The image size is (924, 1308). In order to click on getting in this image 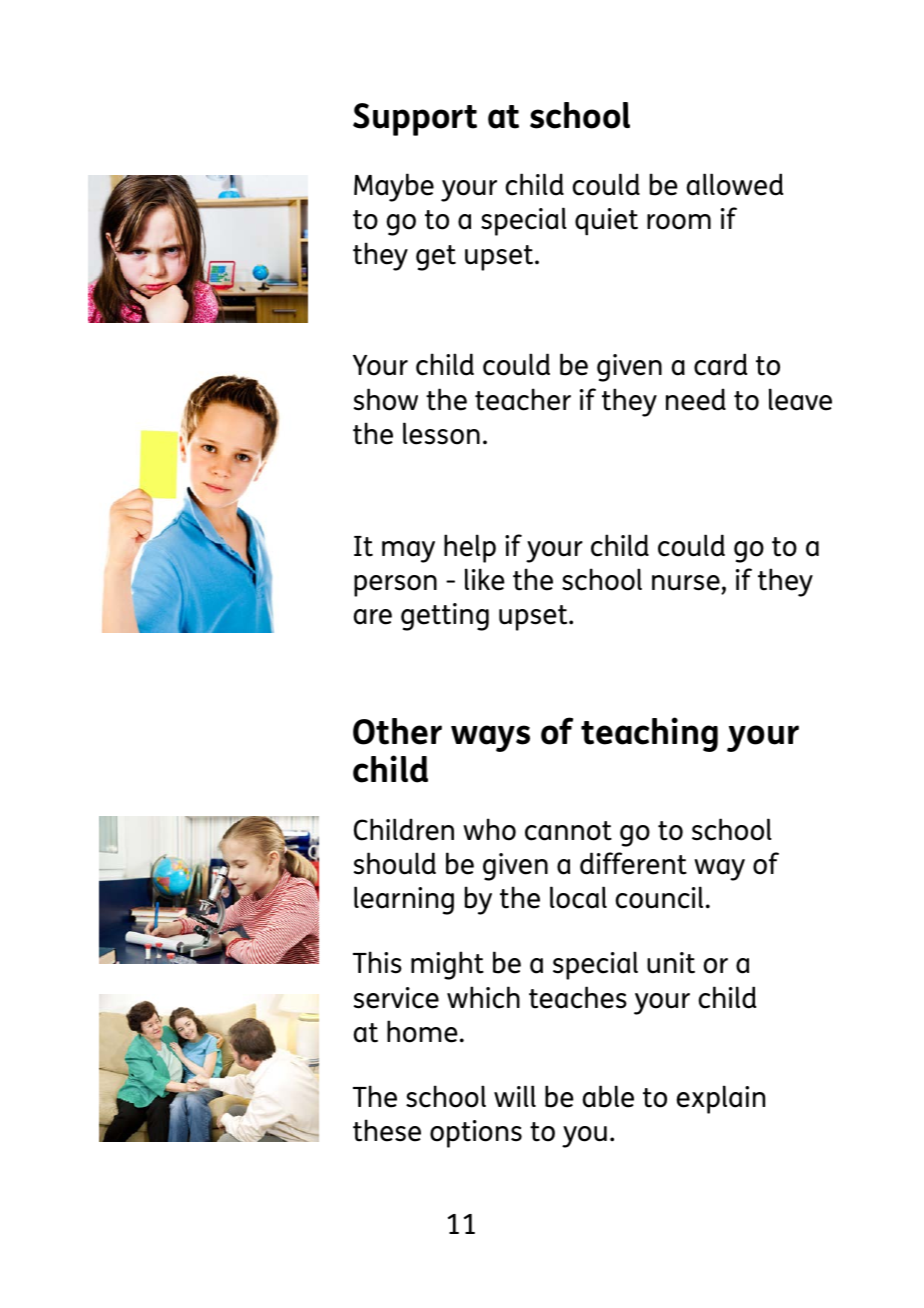, I will do `click(445, 617)`.
